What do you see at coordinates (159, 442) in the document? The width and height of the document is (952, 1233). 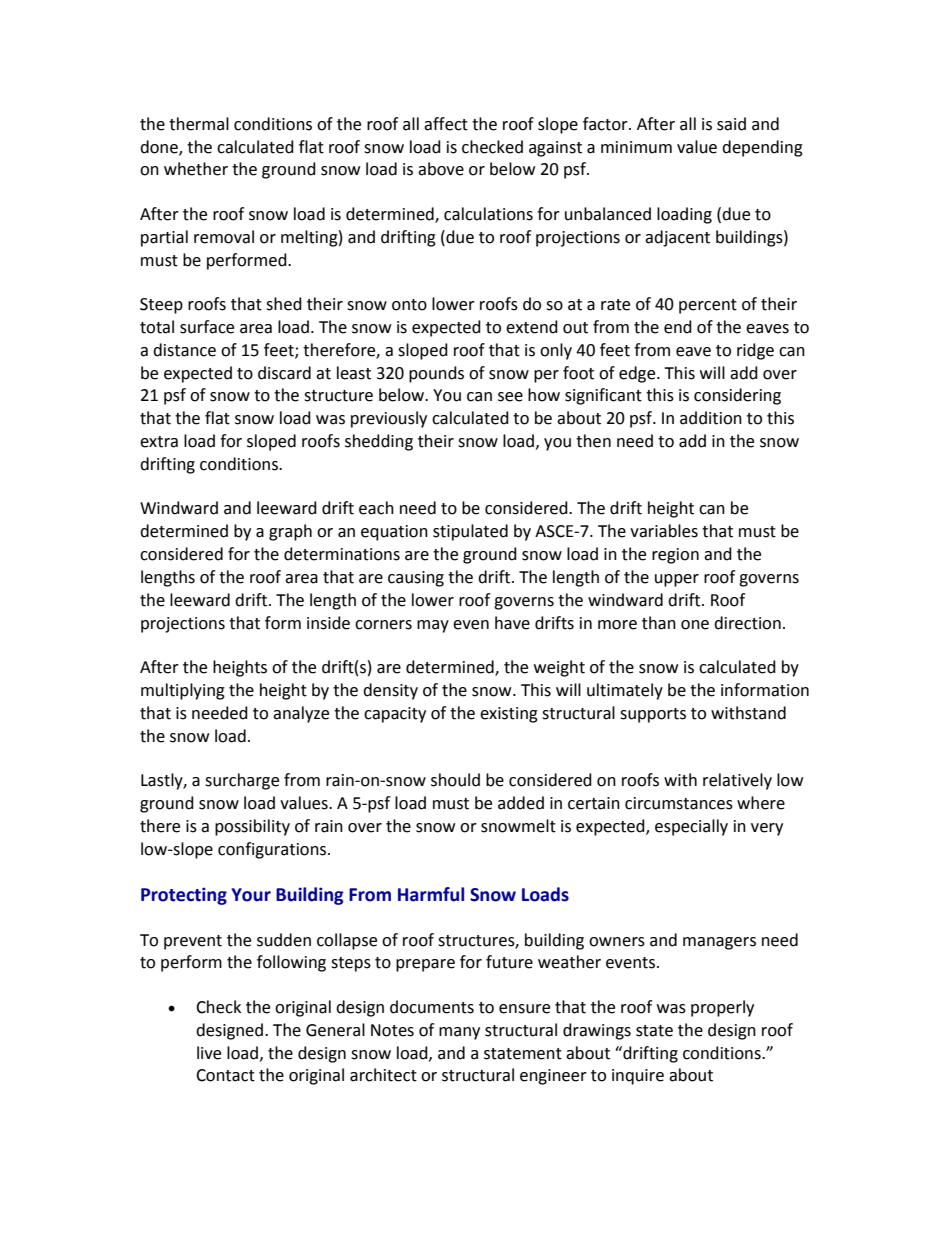 I see `extra` at bounding box center [159, 442].
